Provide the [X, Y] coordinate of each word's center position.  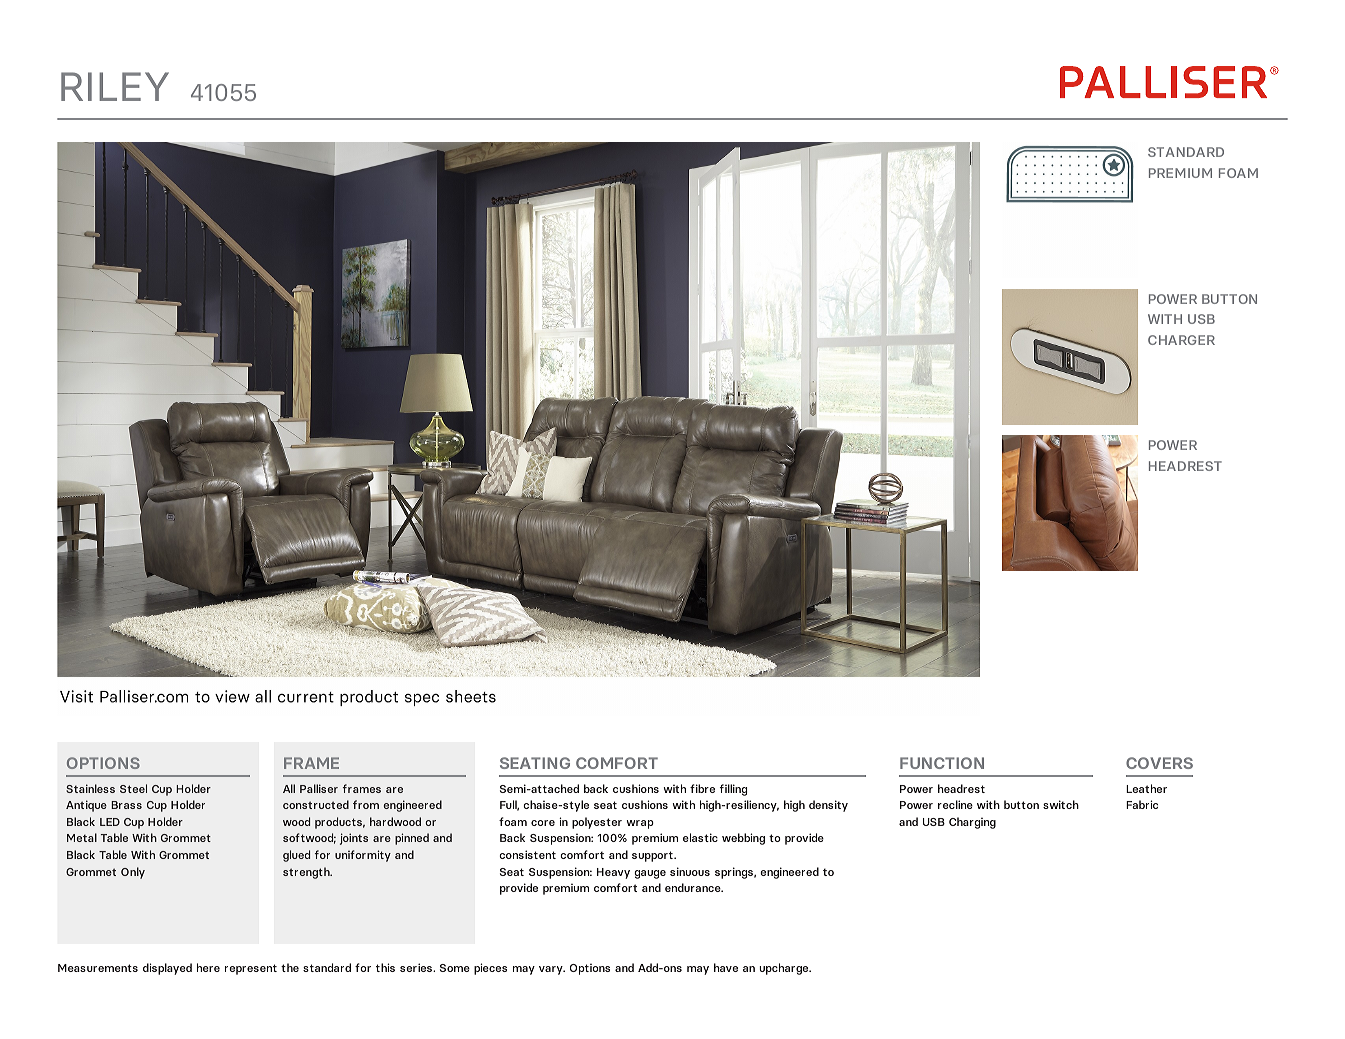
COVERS [1159, 763]
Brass [126, 805]
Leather [1146, 788]
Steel [133, 788]
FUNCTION [942, 763]
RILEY [115, 86]
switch [1061, 804]
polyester [597, 823]
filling [733, 790]
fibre [702, 788]
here [208, 967]
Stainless [90, 788]
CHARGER [1181, 340]
